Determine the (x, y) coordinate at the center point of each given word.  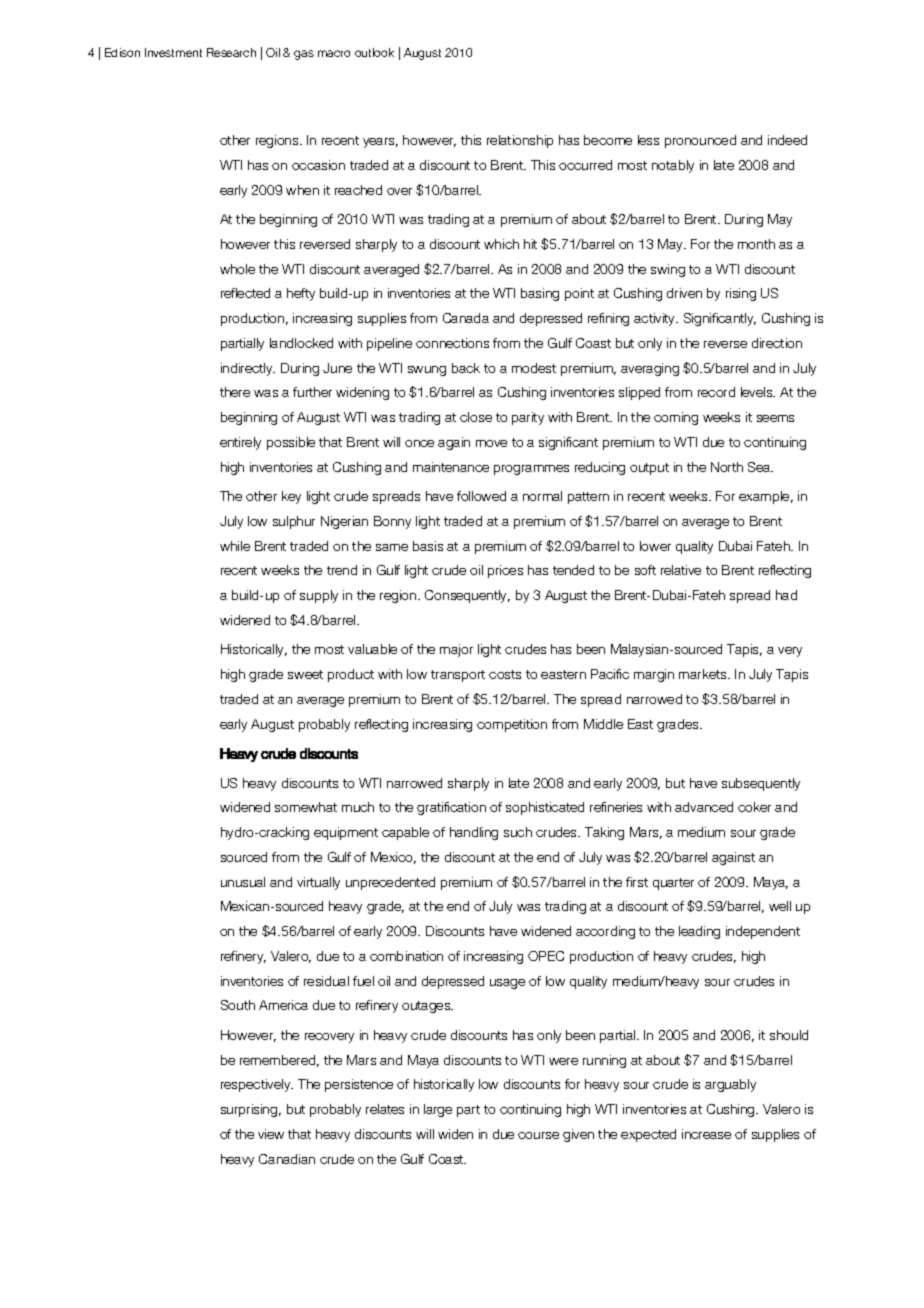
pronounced (700, 141)
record (716, 392)
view (271, 1134)
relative (681, 570)
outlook (374, 52)
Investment (173, 52)
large (438, 1110)
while (235, 546)
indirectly (248, 369)
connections (452, 343)
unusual (243, 882)
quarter (673, 884)
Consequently (467, 596)
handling (474, 833)
